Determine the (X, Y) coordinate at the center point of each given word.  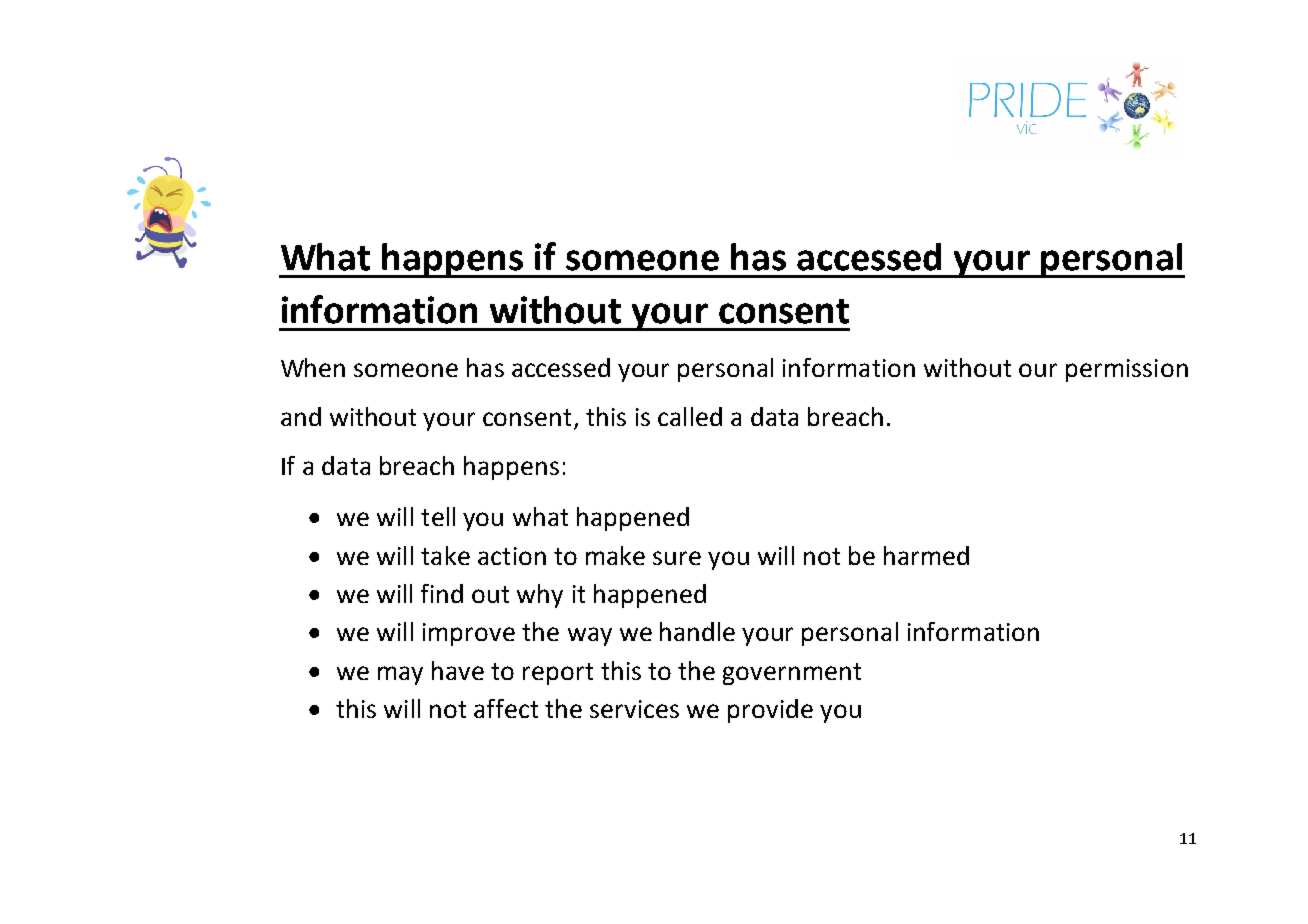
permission (1127, 370)
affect (506, 708)
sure (677, 558)
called (690, 416)
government (792, 674)
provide (770, 711)
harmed (926, 555)
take (445, 555)
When (313, 367)
